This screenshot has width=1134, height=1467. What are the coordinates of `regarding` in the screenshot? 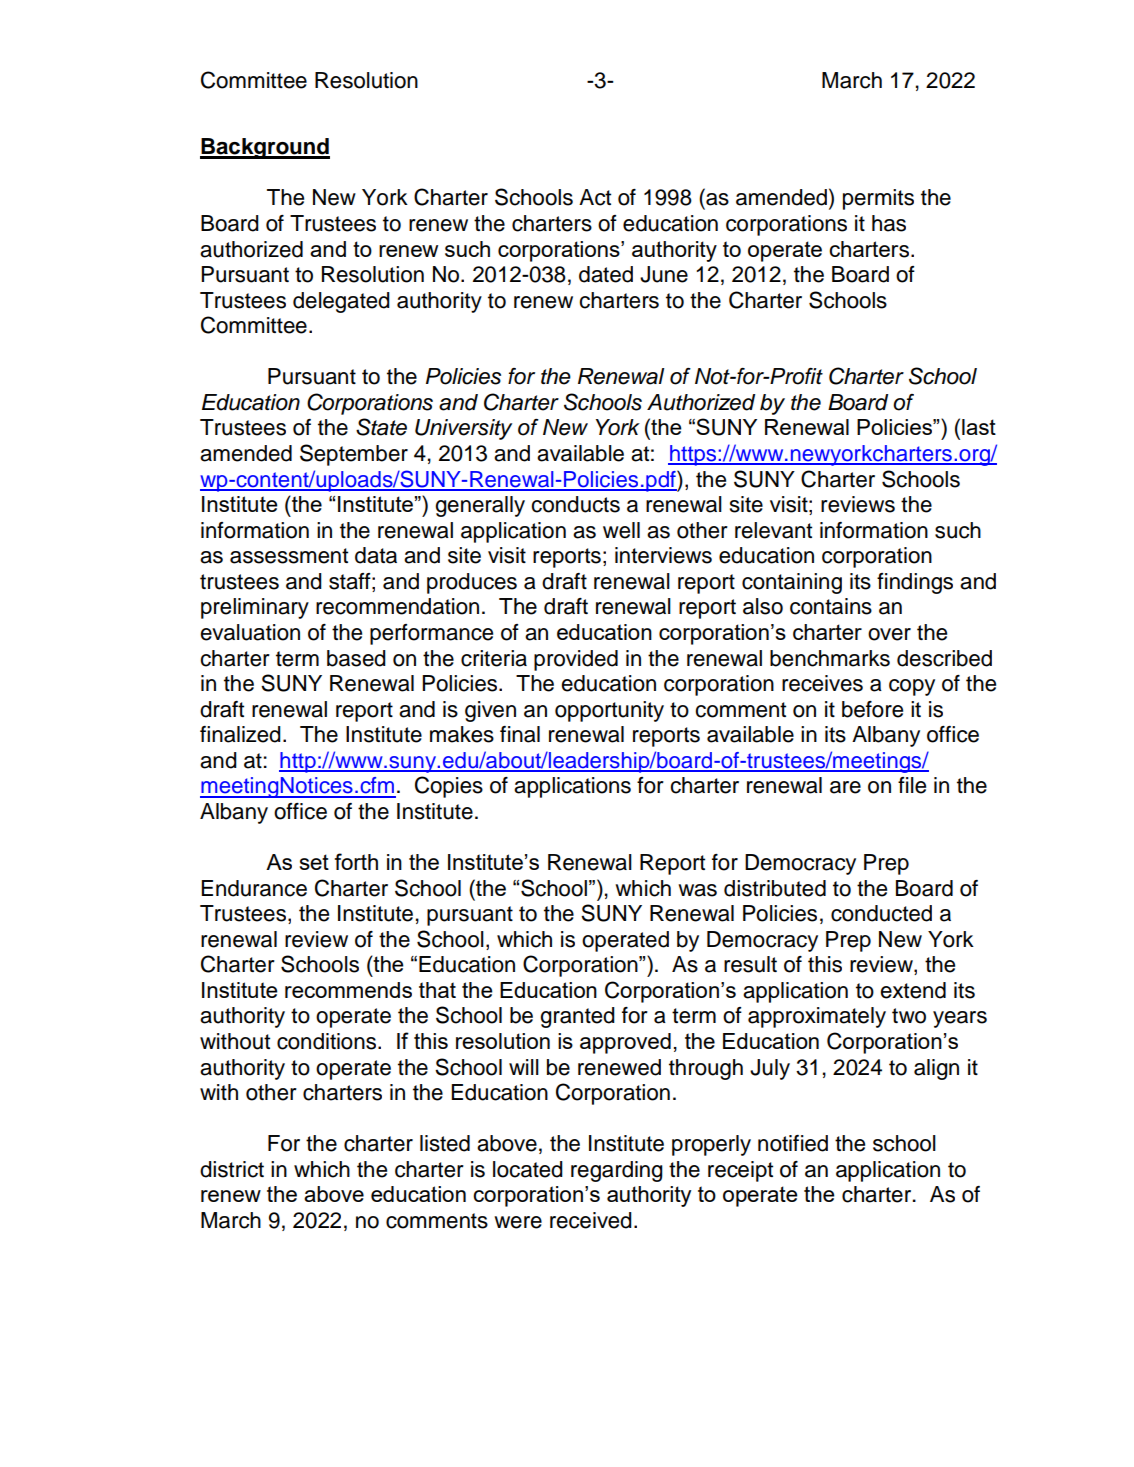 It's located at (617, 1171).
